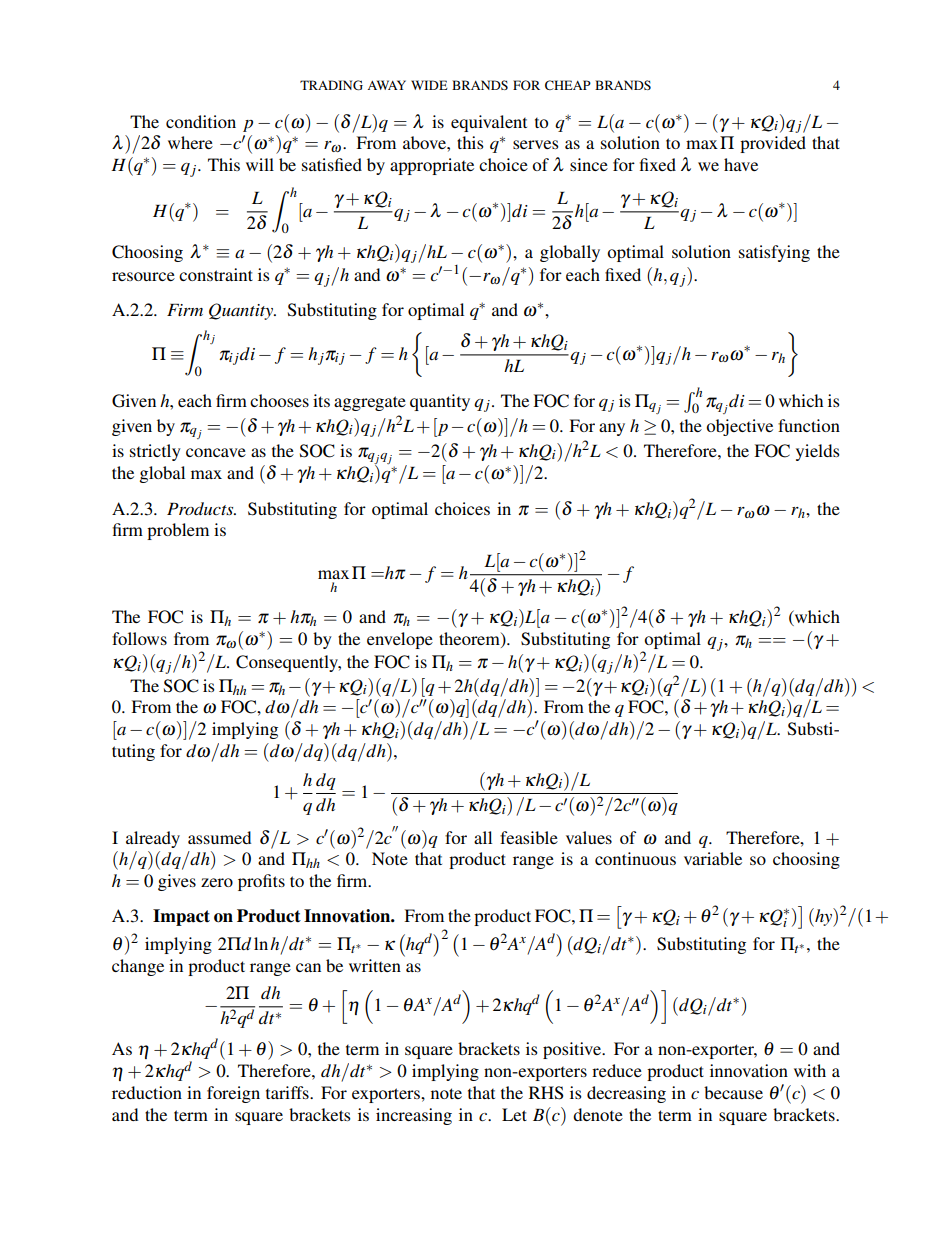 The height and width of the document is (1233, 952). What do you see at coordinates (139, 638) in the document?
I see `follows` at bounding box center [139, 638].
